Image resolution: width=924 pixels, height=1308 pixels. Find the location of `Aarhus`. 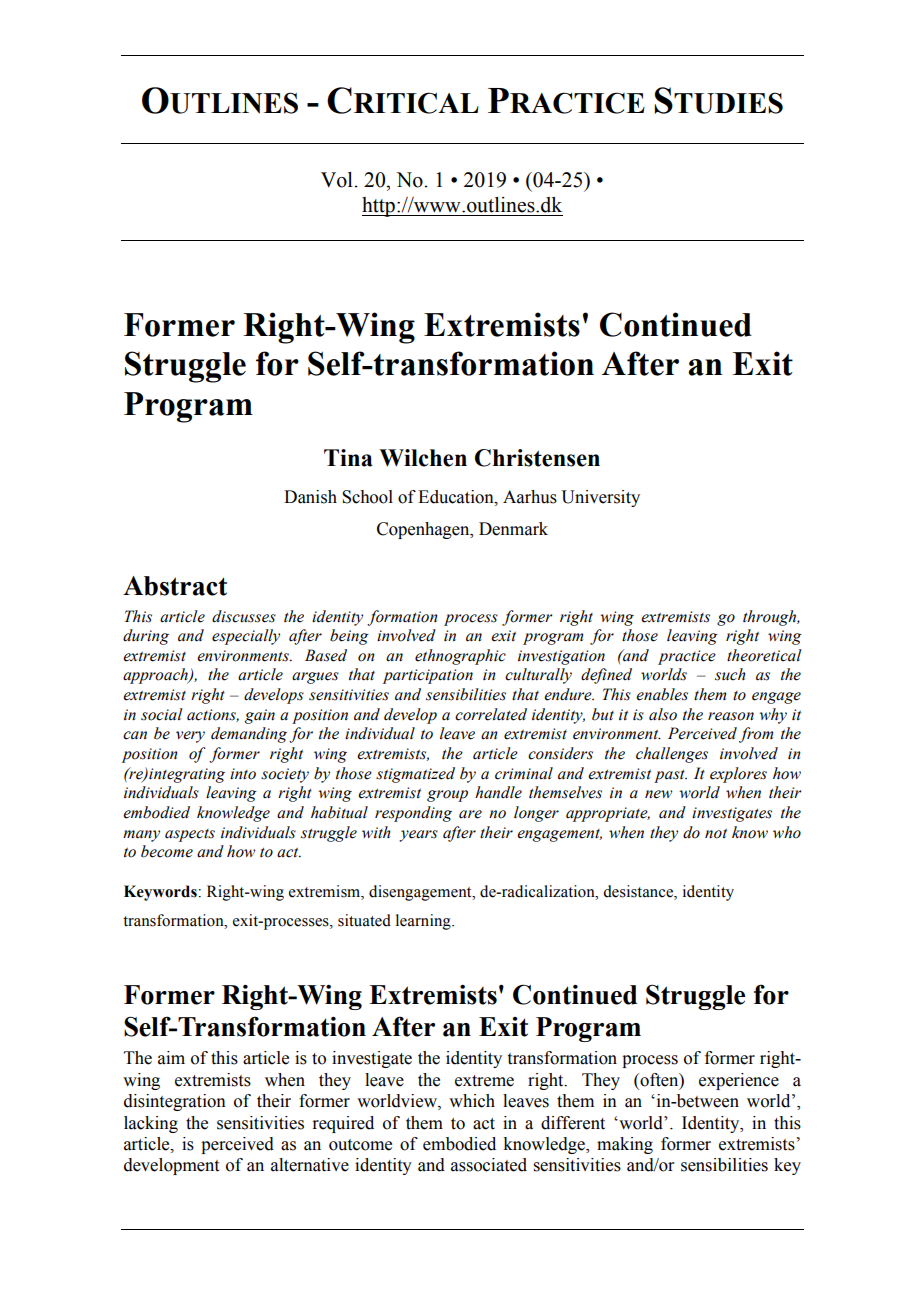

Aarhus is located at coordinates (530, 497).
